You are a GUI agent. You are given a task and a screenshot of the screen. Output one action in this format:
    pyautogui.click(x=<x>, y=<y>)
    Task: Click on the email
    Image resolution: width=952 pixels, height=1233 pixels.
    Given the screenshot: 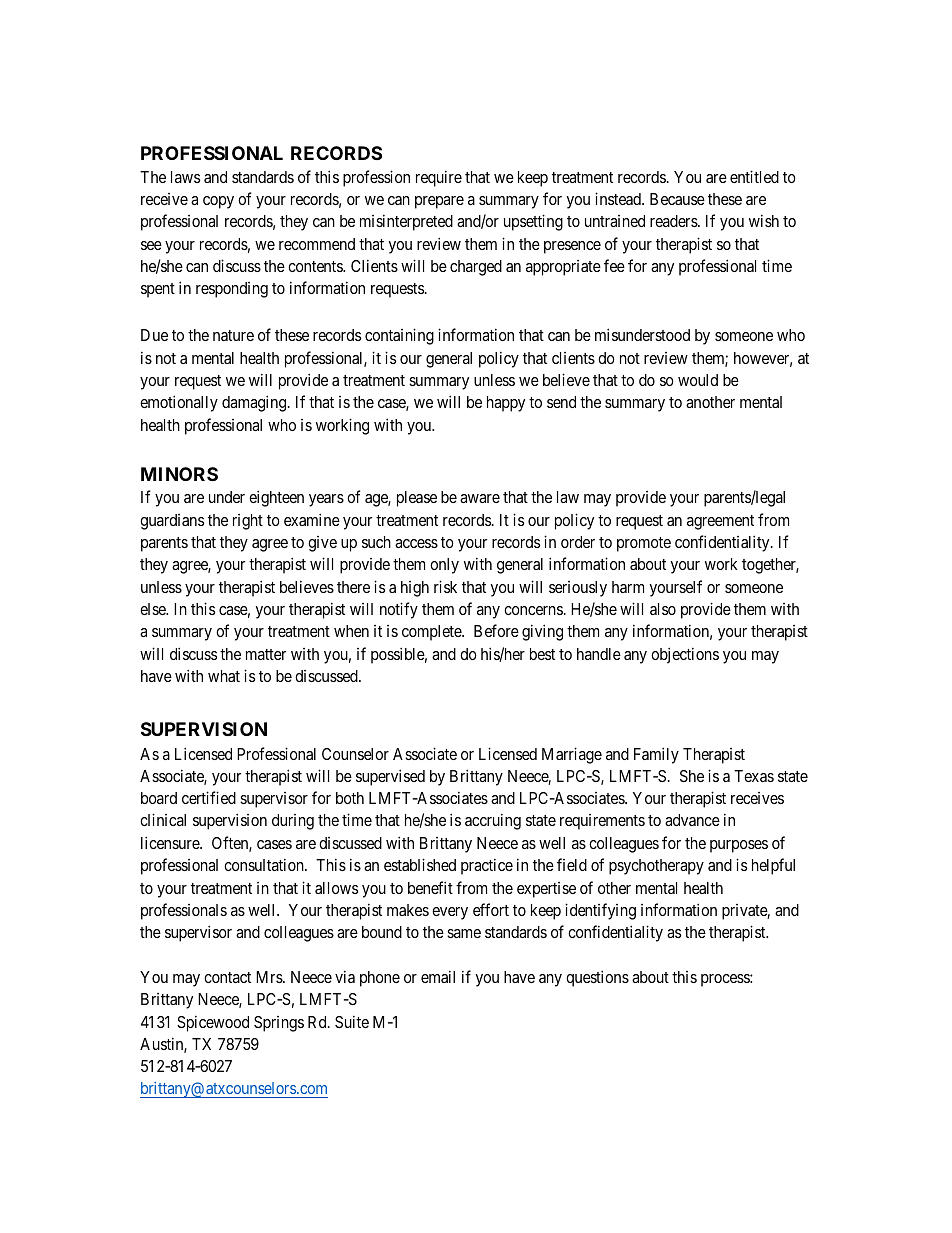 What is the action you would take?
    pyautogui.click(x=438, y=976)
